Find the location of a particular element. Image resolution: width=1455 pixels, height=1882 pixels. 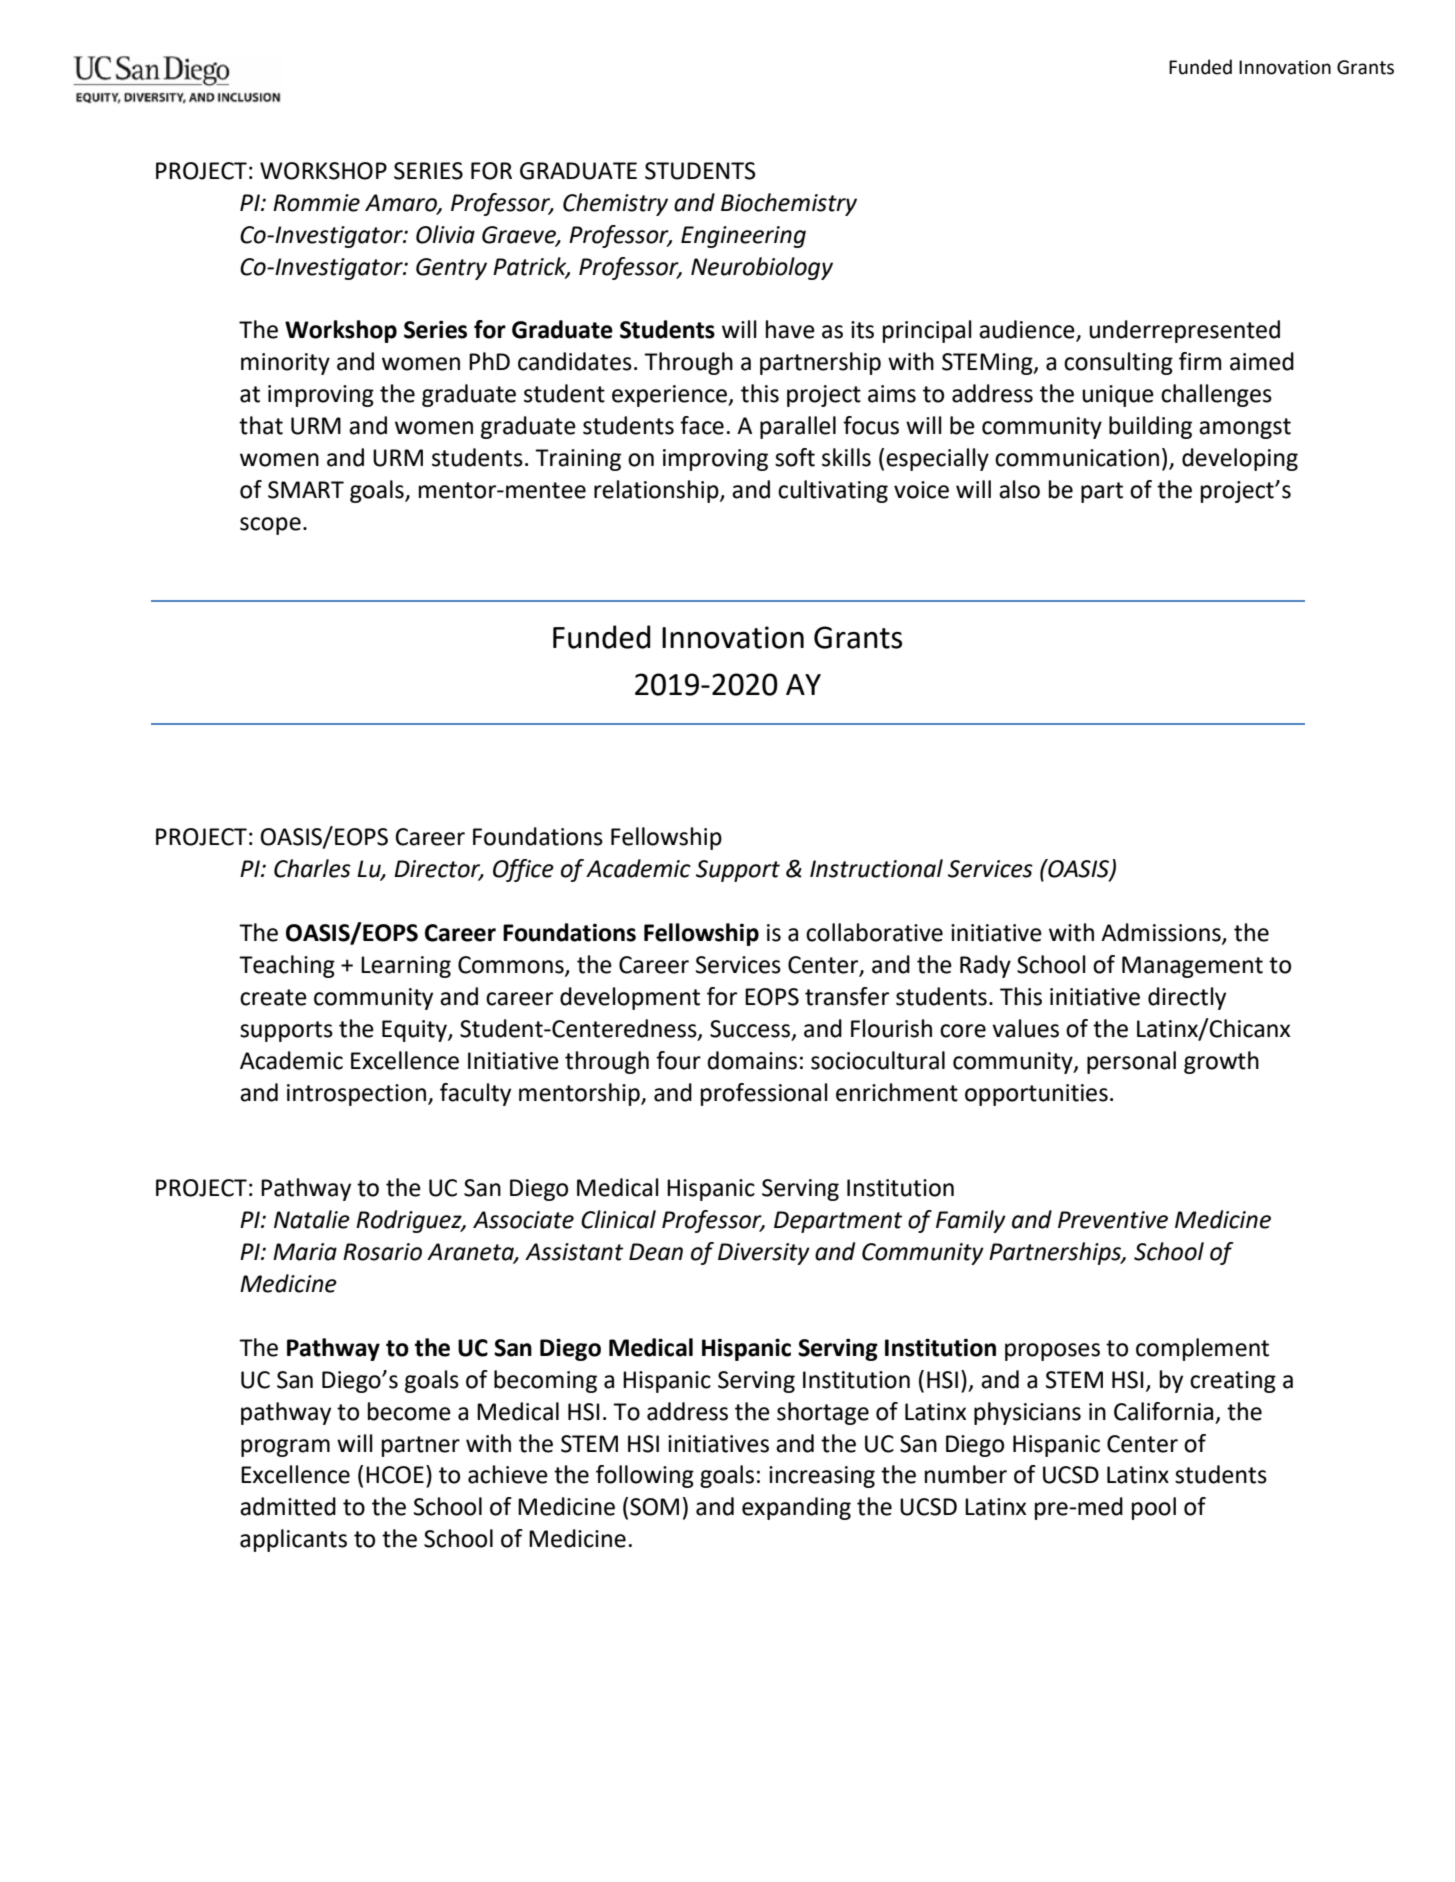

Rosario is located at coordinates (382, 1252).
